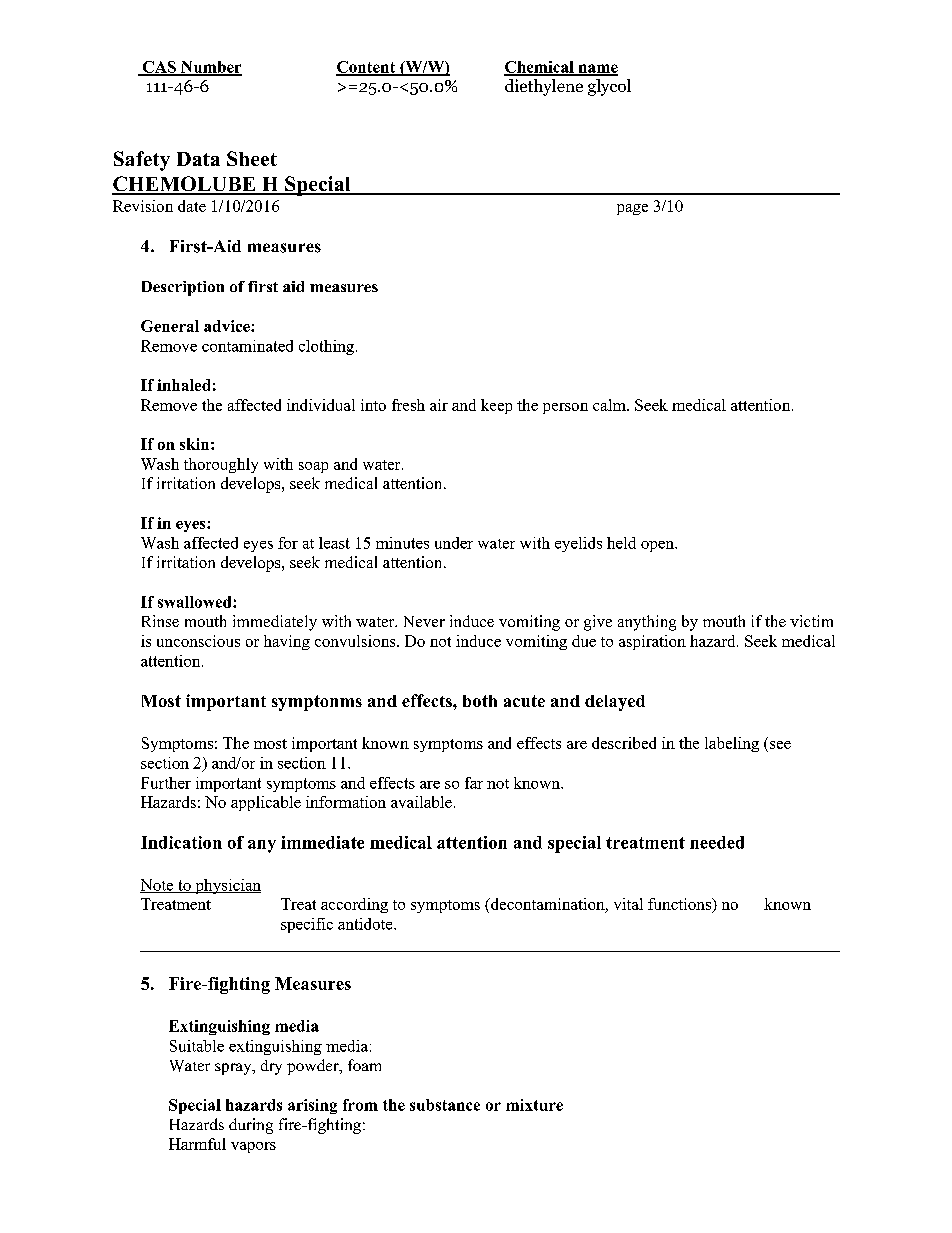 Image resolution: width=952 pixels, height=1233 pixels. I want to click on substance, so click(445, 1105).
